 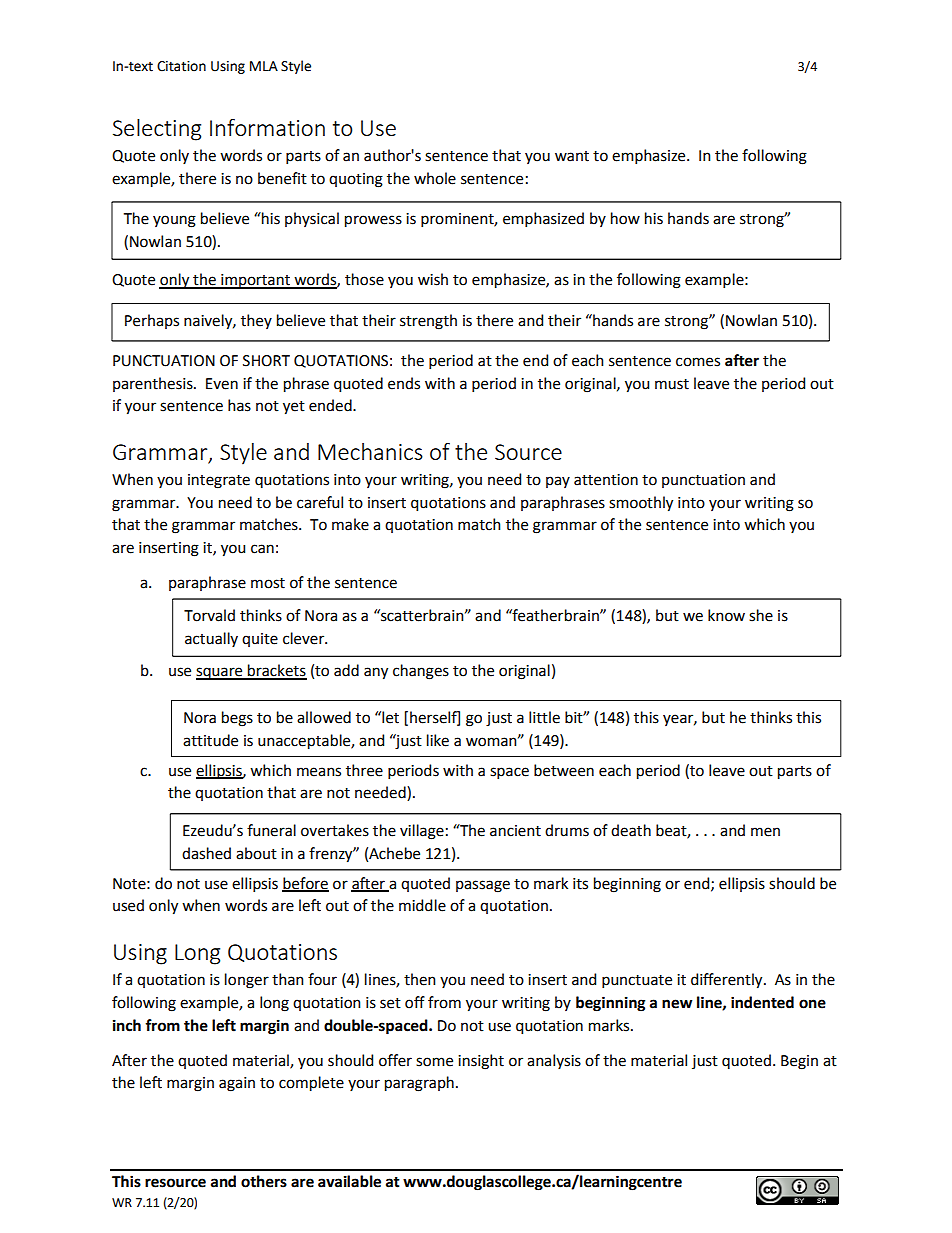 I want to click on Citation, so click(x=181, y=66).
